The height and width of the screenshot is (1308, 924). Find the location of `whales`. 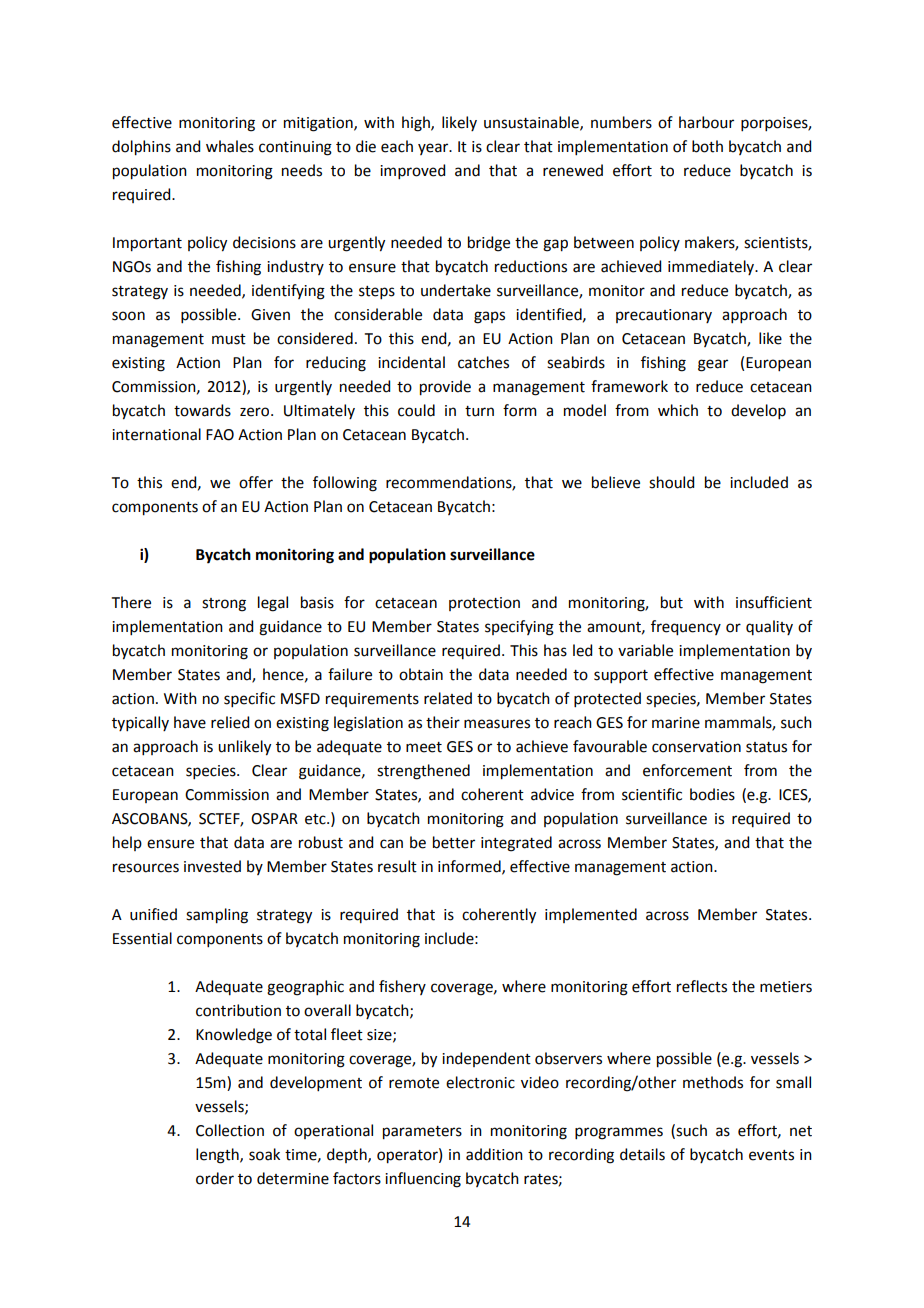

whales is located at coordinates (230, 146).
